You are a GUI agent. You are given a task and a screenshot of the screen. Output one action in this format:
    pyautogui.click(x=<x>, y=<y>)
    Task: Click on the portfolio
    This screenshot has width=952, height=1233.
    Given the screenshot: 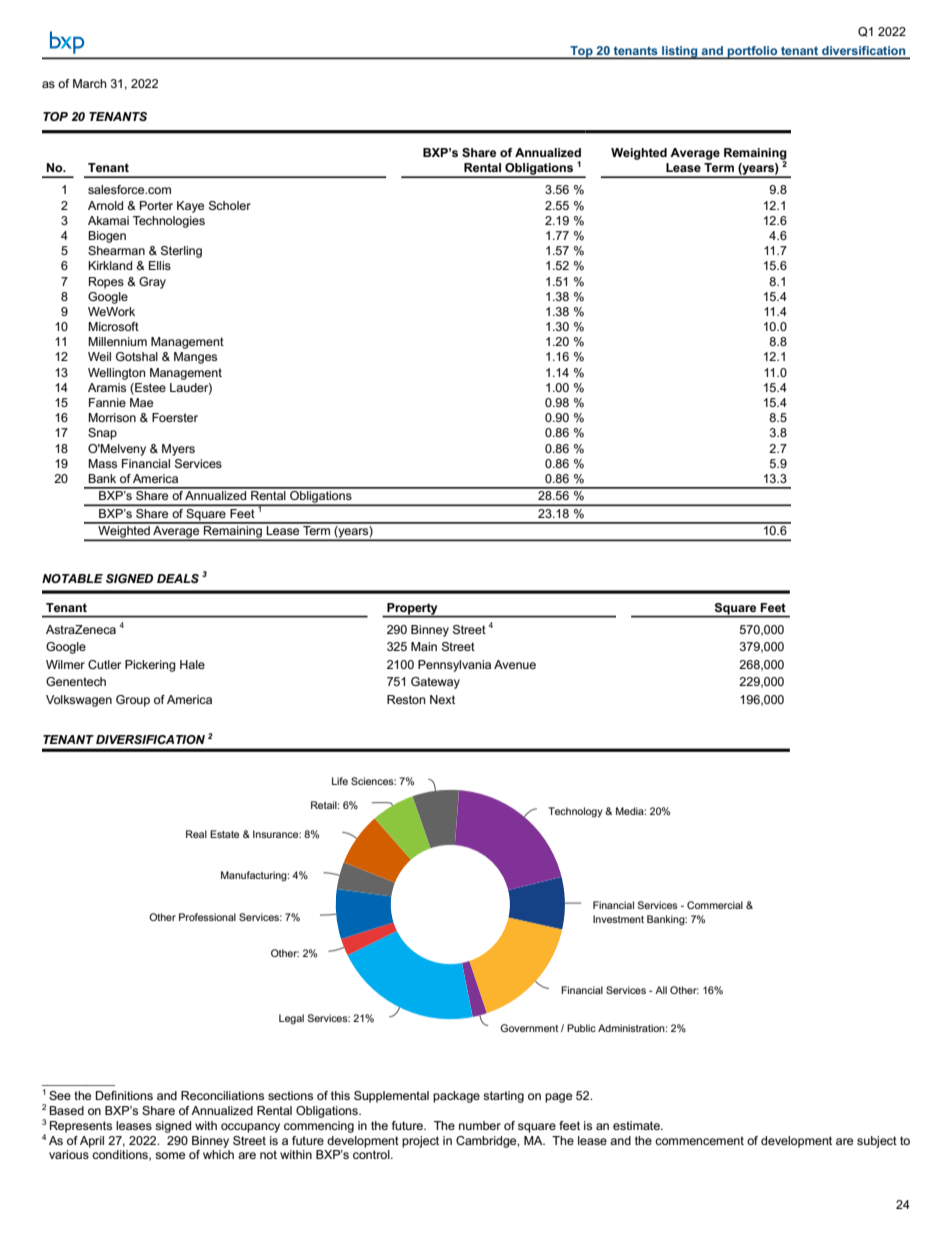 What is the action you would take?
    pyautogui.click(x=753, y=52)
